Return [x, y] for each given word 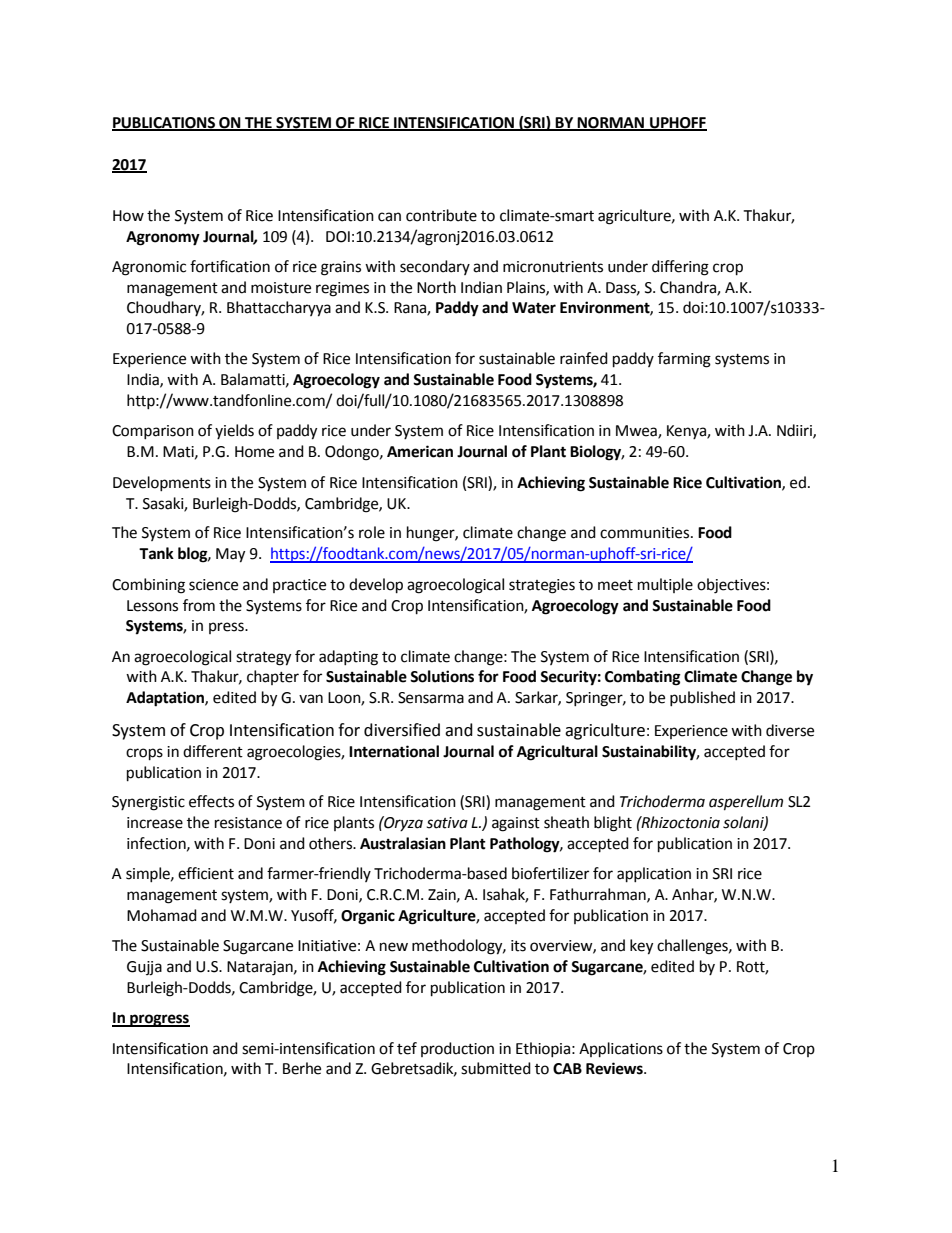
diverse [790, 730]
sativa [447, 823]
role [372, 532]
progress [159, 1020]
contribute [441, 215]
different [213, 751]
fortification [230, 266]
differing [680, 268]
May [230, 555]
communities [646, 533]
